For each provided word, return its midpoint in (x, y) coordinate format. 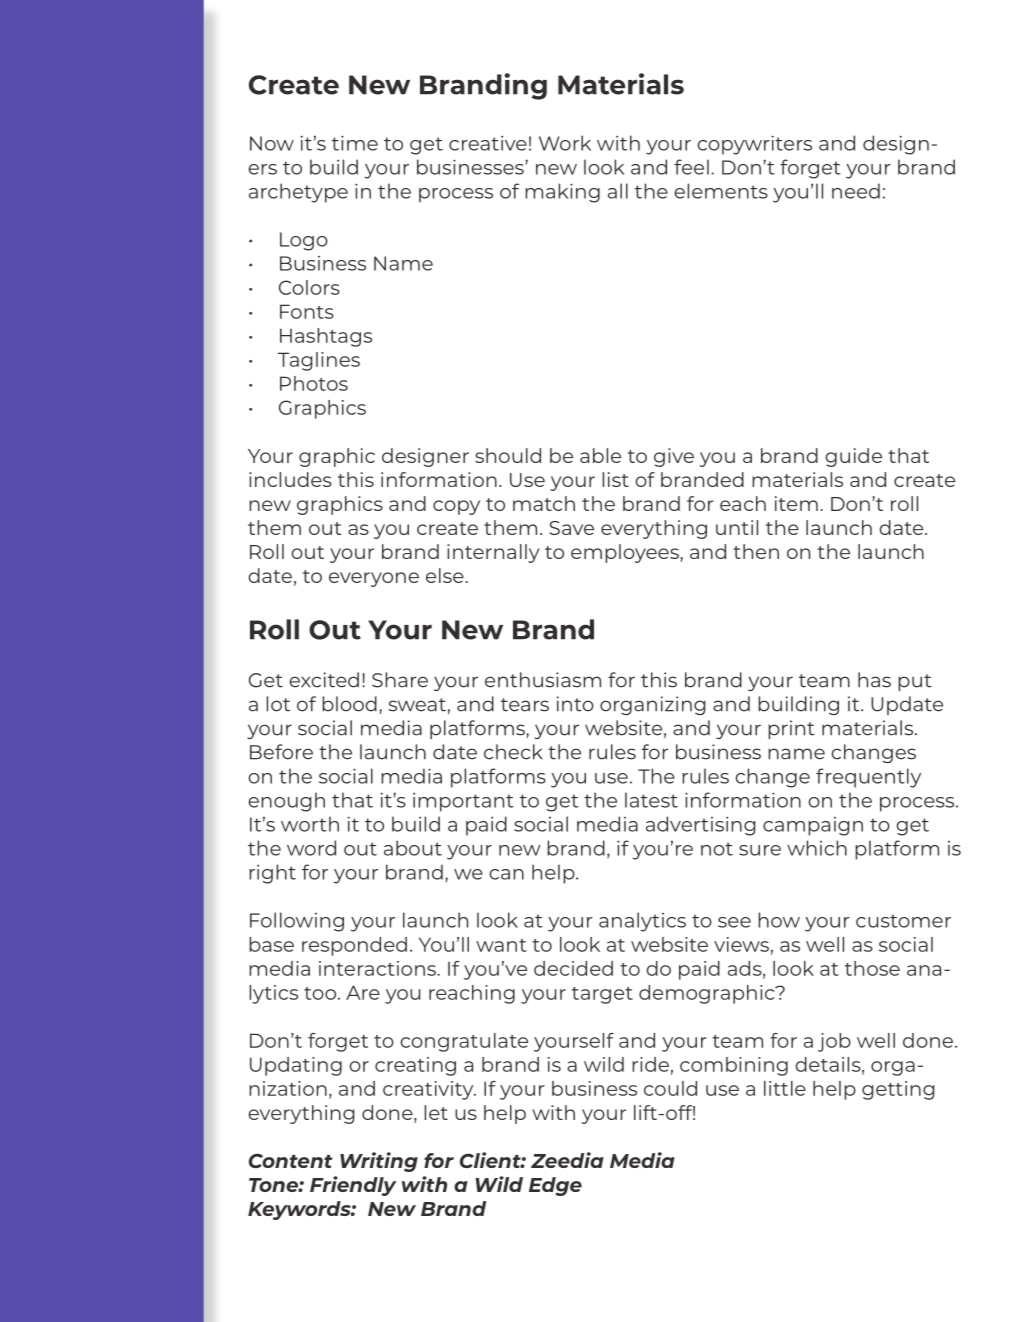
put (915, 682)
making (562, 193)
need (856, 191)
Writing (379, 1162)
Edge (555, 1186)
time (355, 143)
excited (324, 680)
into (575, 704)
